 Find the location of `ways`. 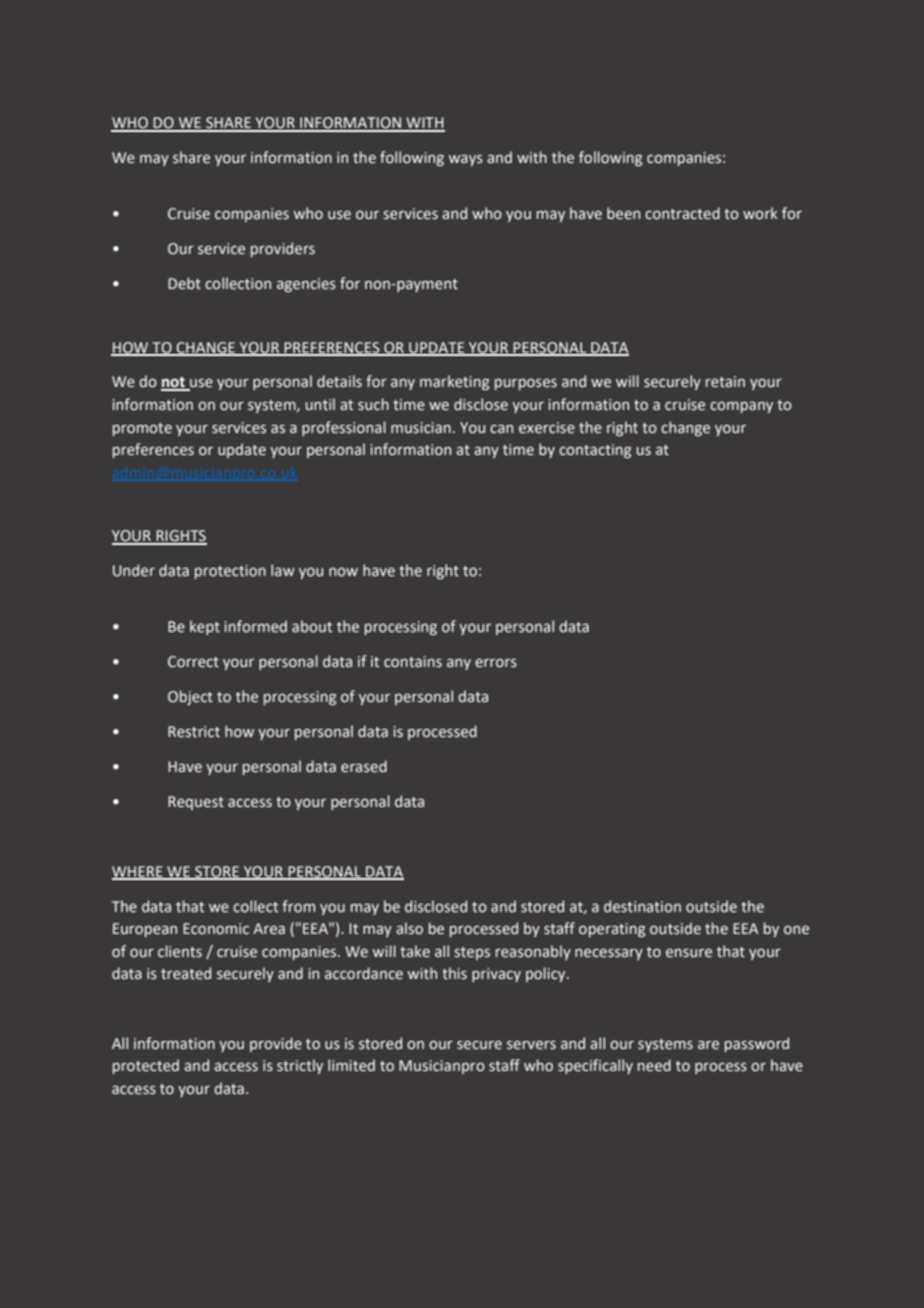

ways is located at coordinates (466, 160).
